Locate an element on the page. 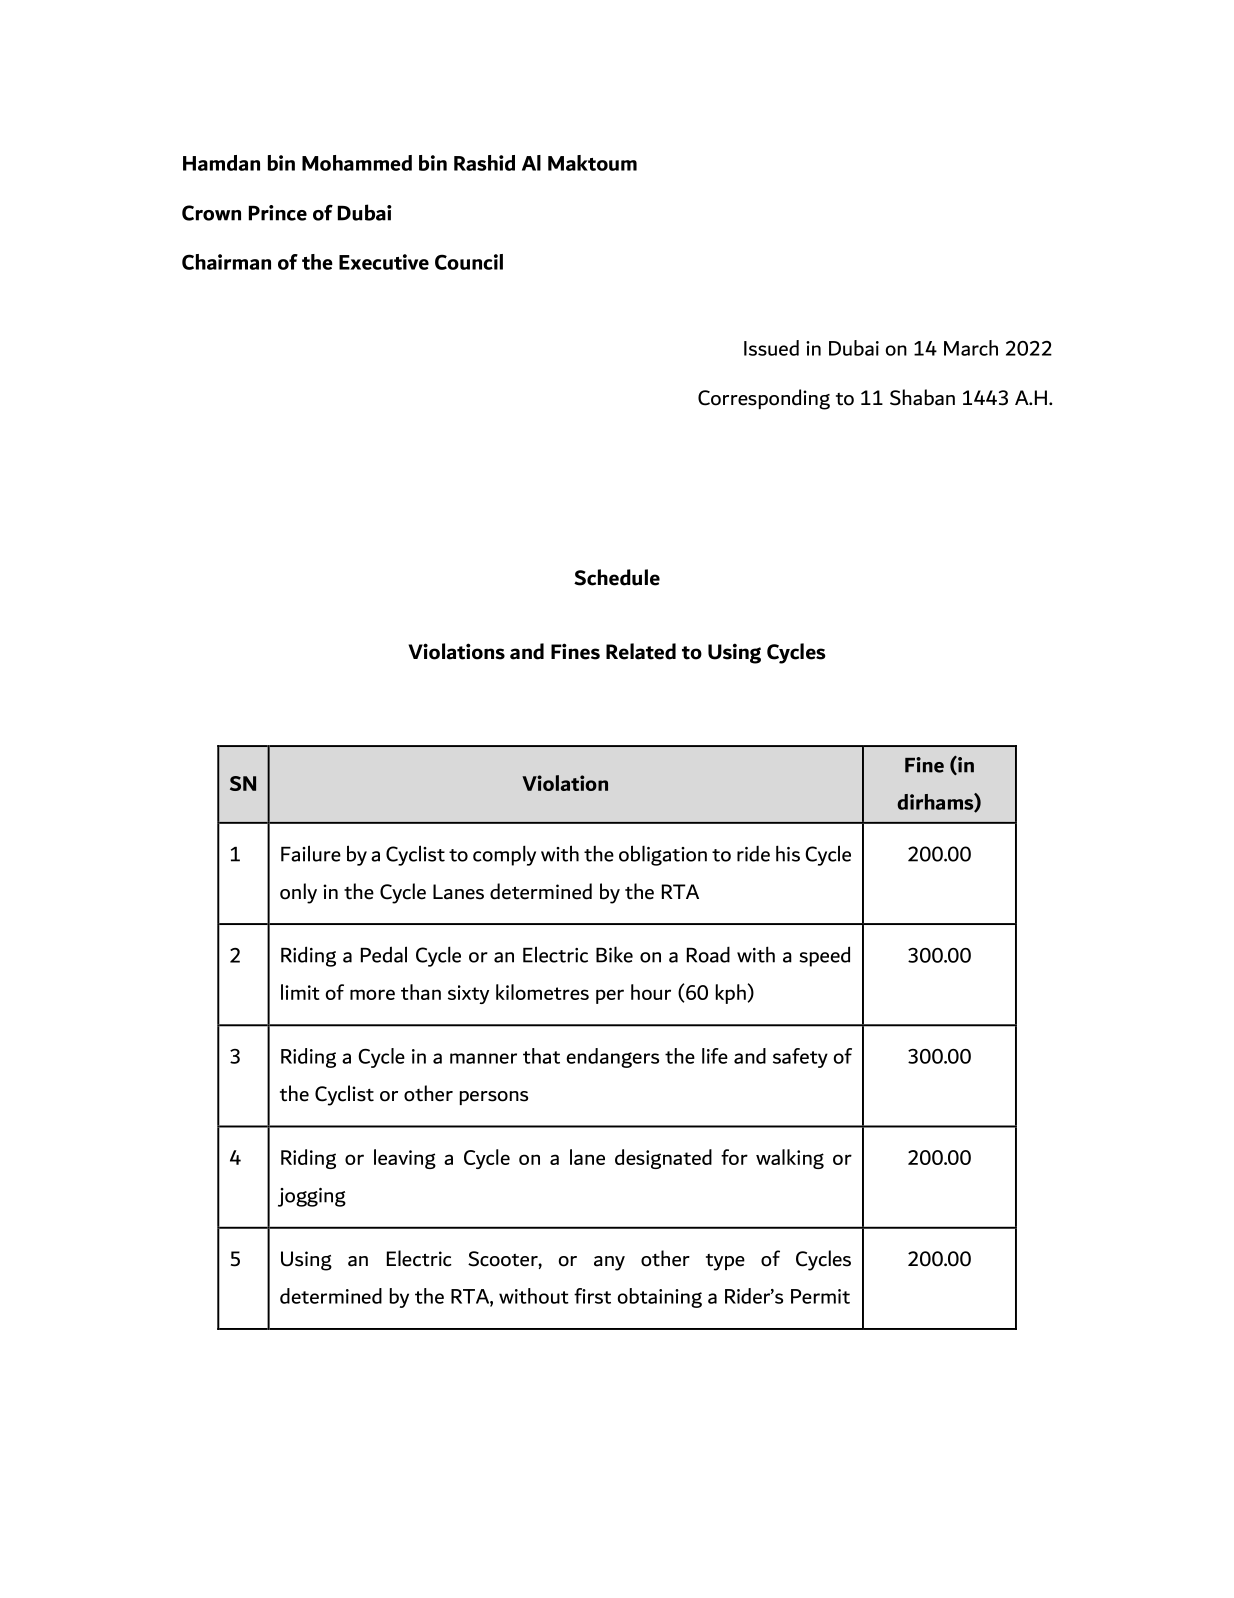 The height and width of the image is (1598, 1234). Shaban is located at coordinates (922, 397).
